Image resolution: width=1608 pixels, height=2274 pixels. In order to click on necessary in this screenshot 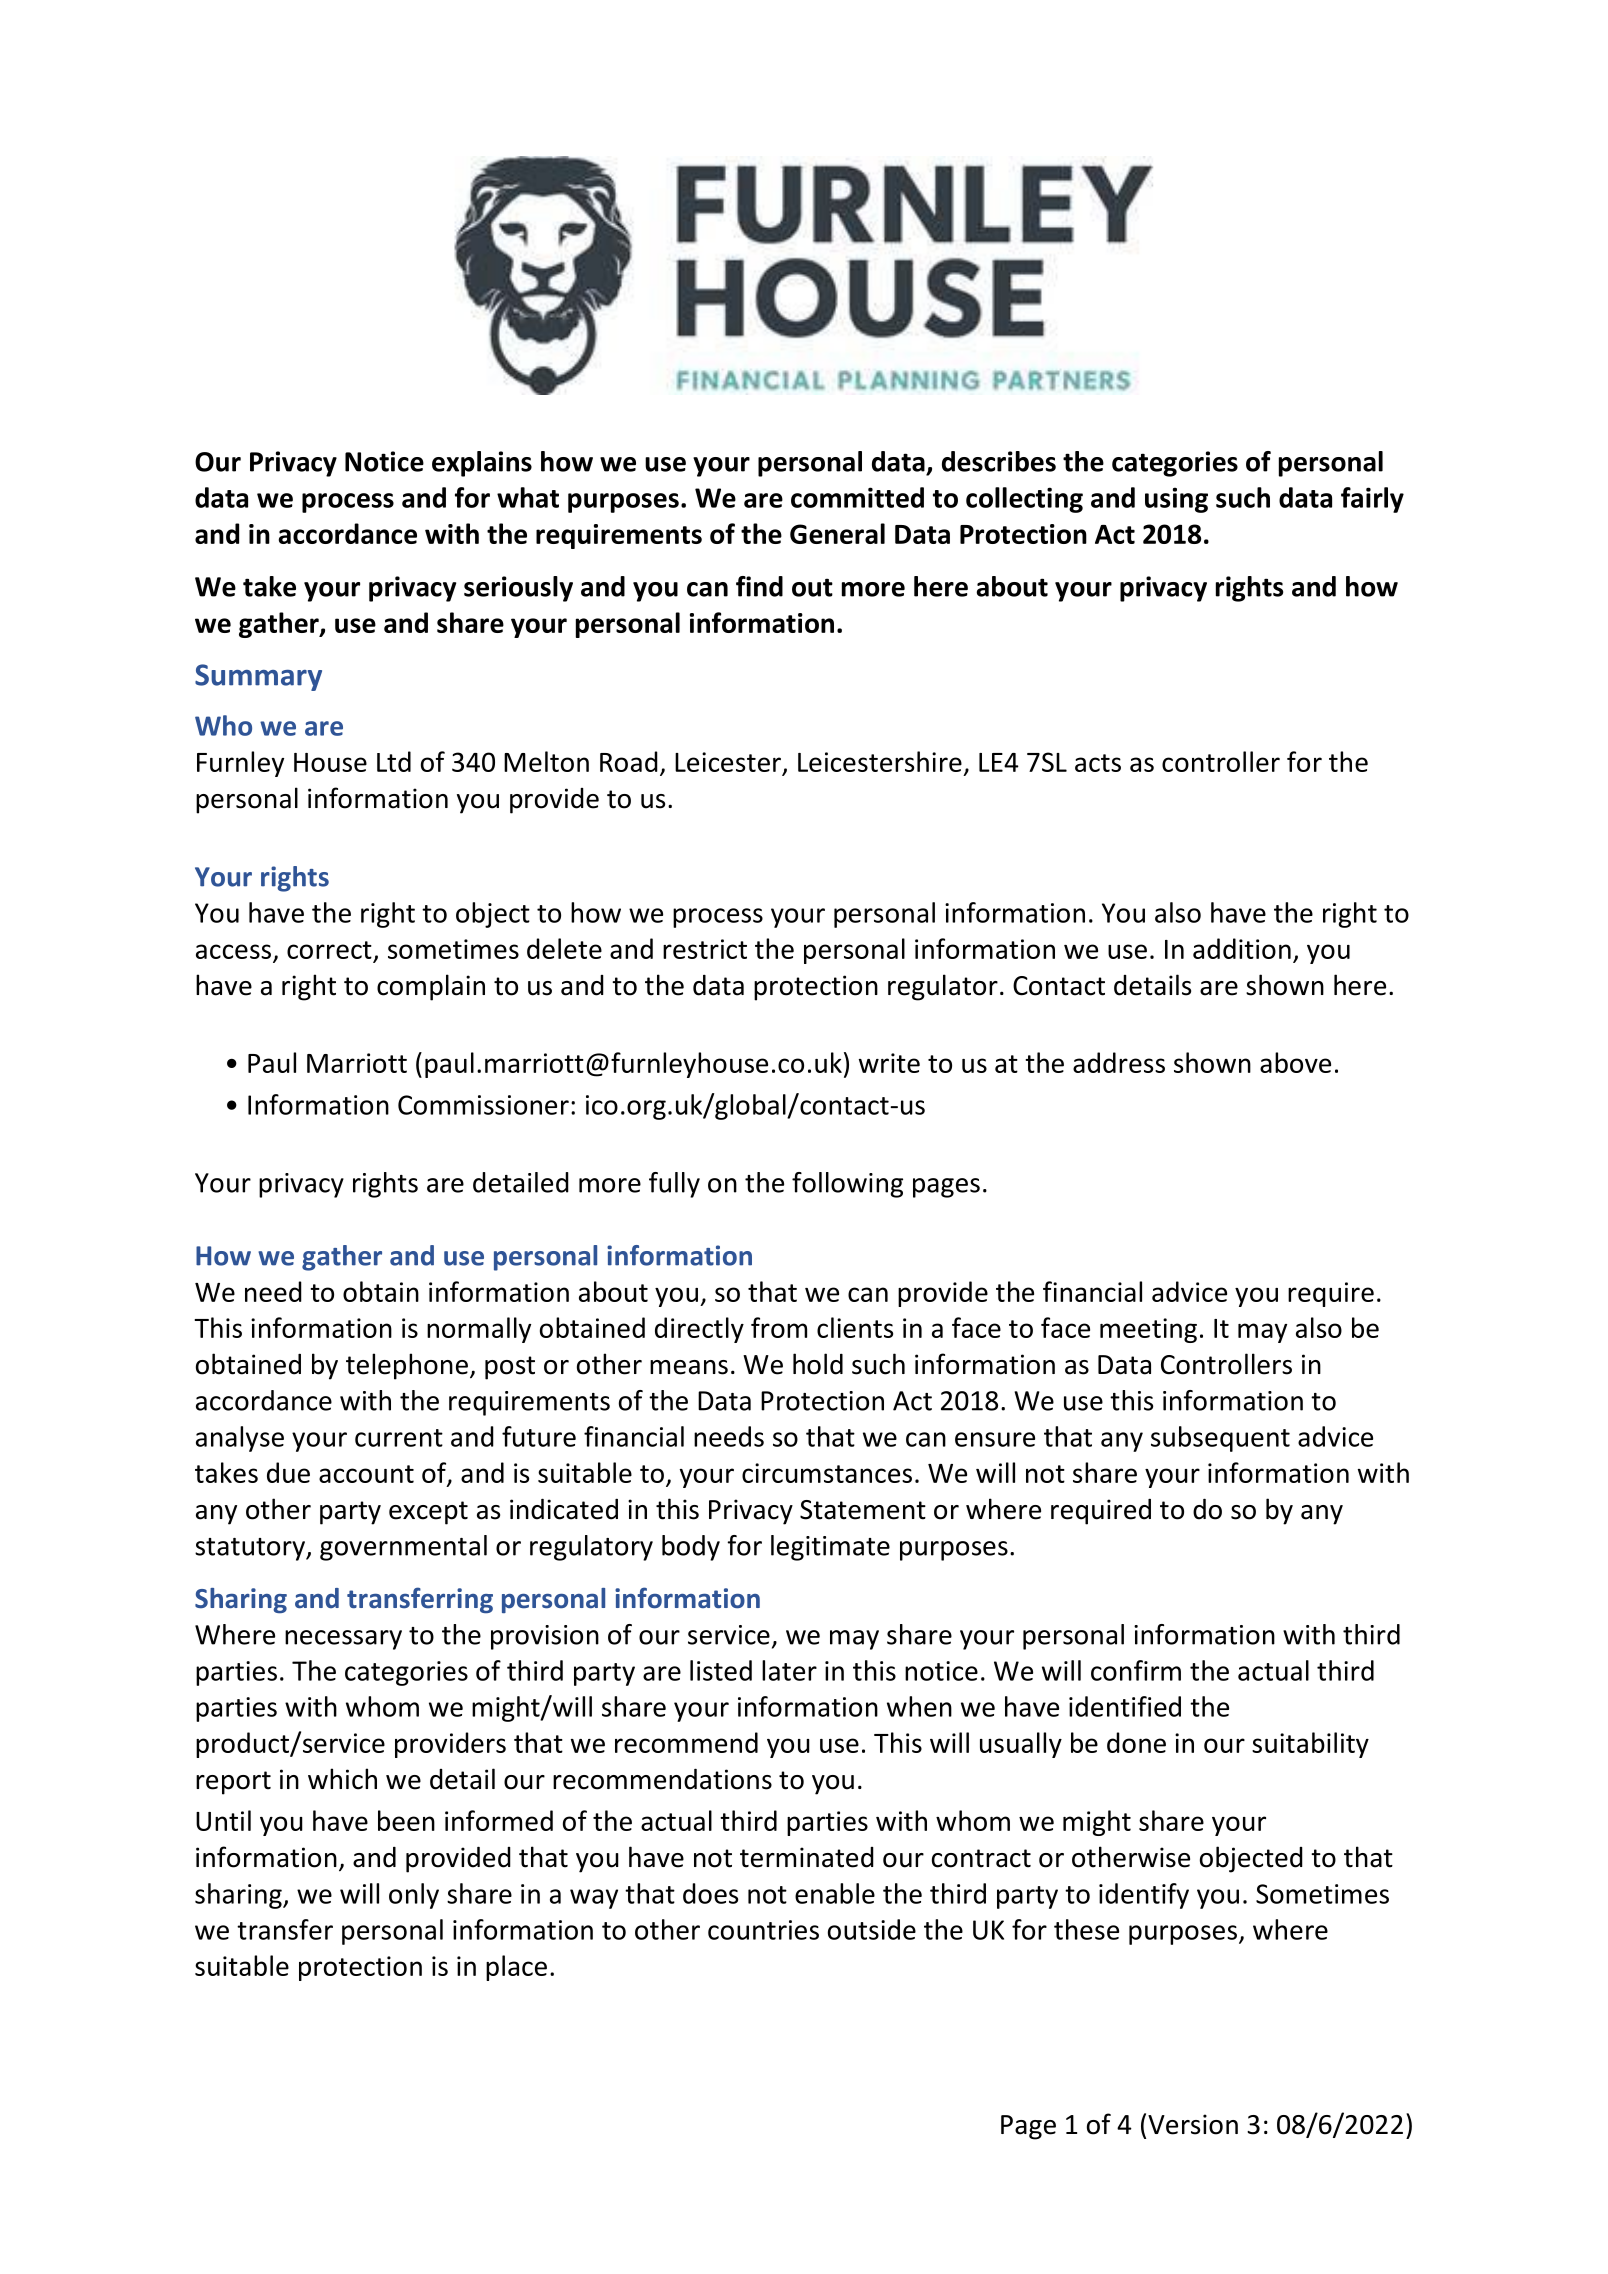, I will do `click(343, 1640)`.
